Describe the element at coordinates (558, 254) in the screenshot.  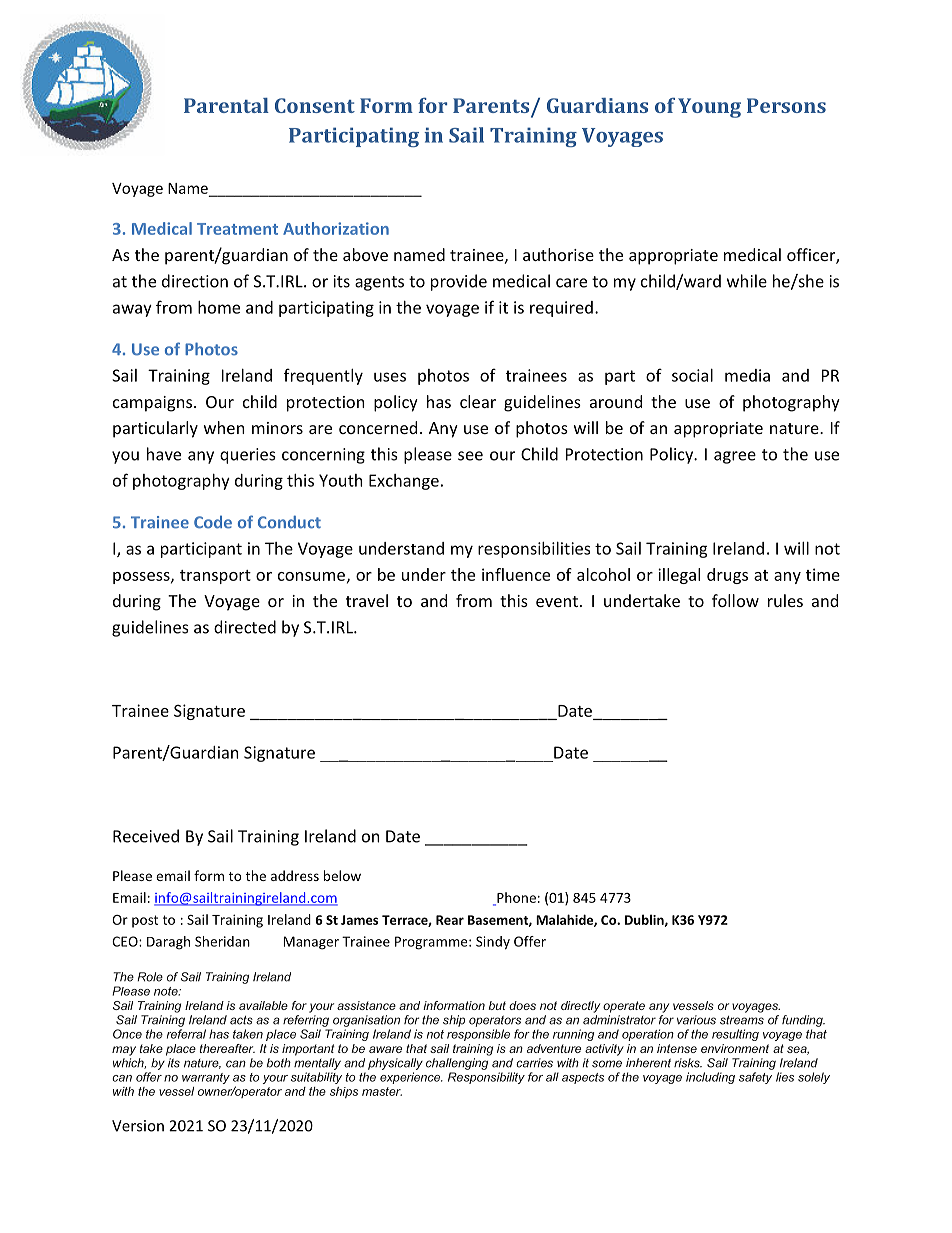
I see `authorise` at that location.
